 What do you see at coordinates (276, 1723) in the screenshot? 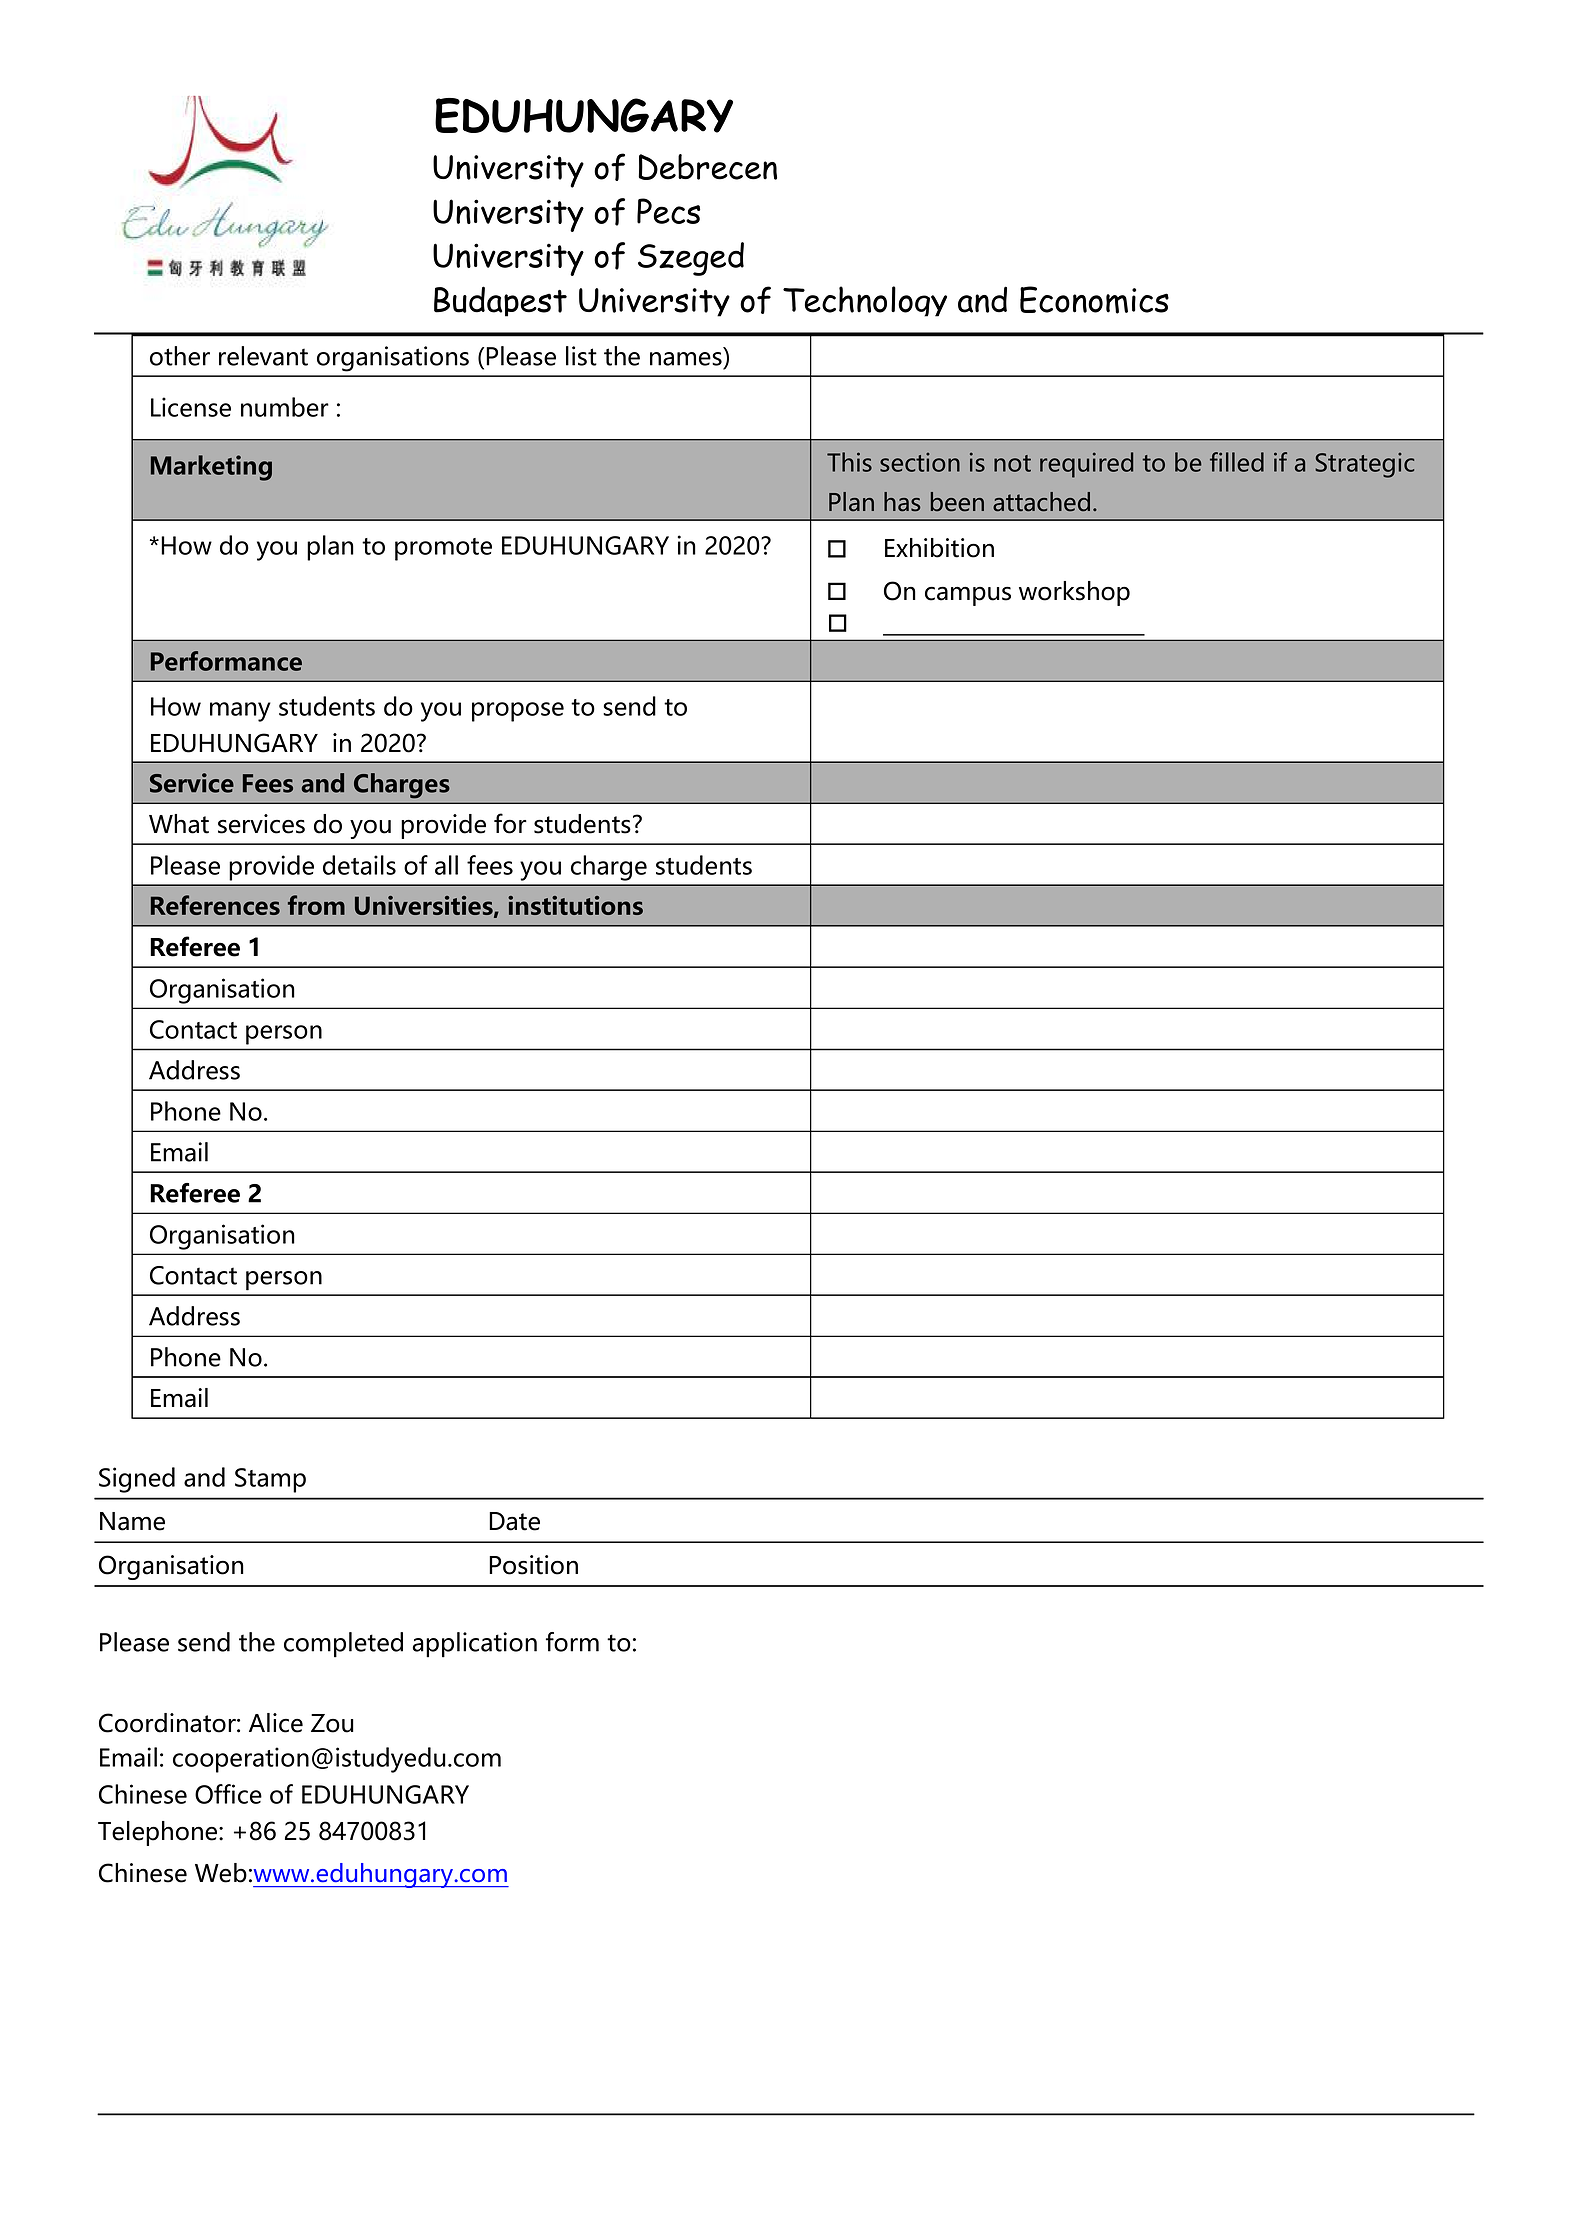
I see `Alice` at bounding box center [276, 1723].
